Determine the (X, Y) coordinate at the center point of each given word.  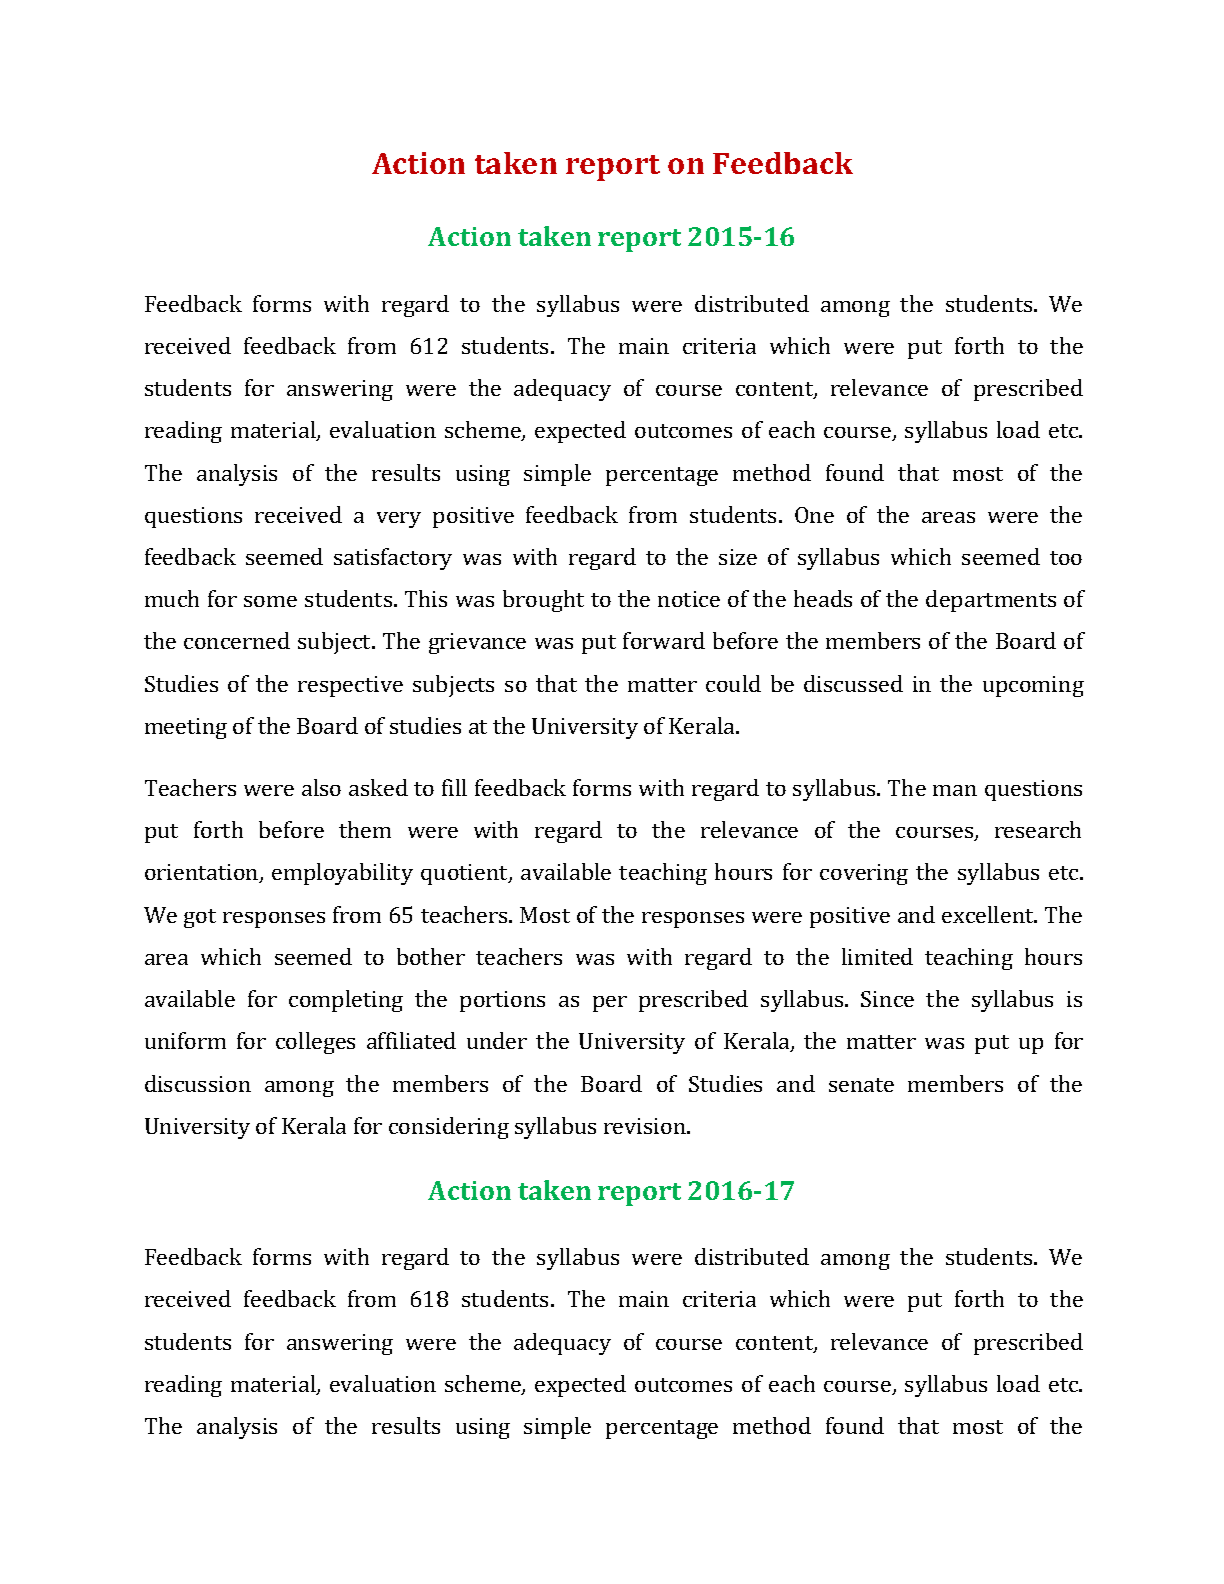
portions (502, 1001)
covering (864, 874)
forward (664, 640)
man (955, 790)
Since (887, 999)
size (738, 557)
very (399, 520)
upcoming (1033, 686)
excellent (989, 914)
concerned (237, 640)
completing (346, 1001)
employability (342, 874)
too (1066, 558)
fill (454, 787)
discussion (198, 1083)
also (321, 787)
